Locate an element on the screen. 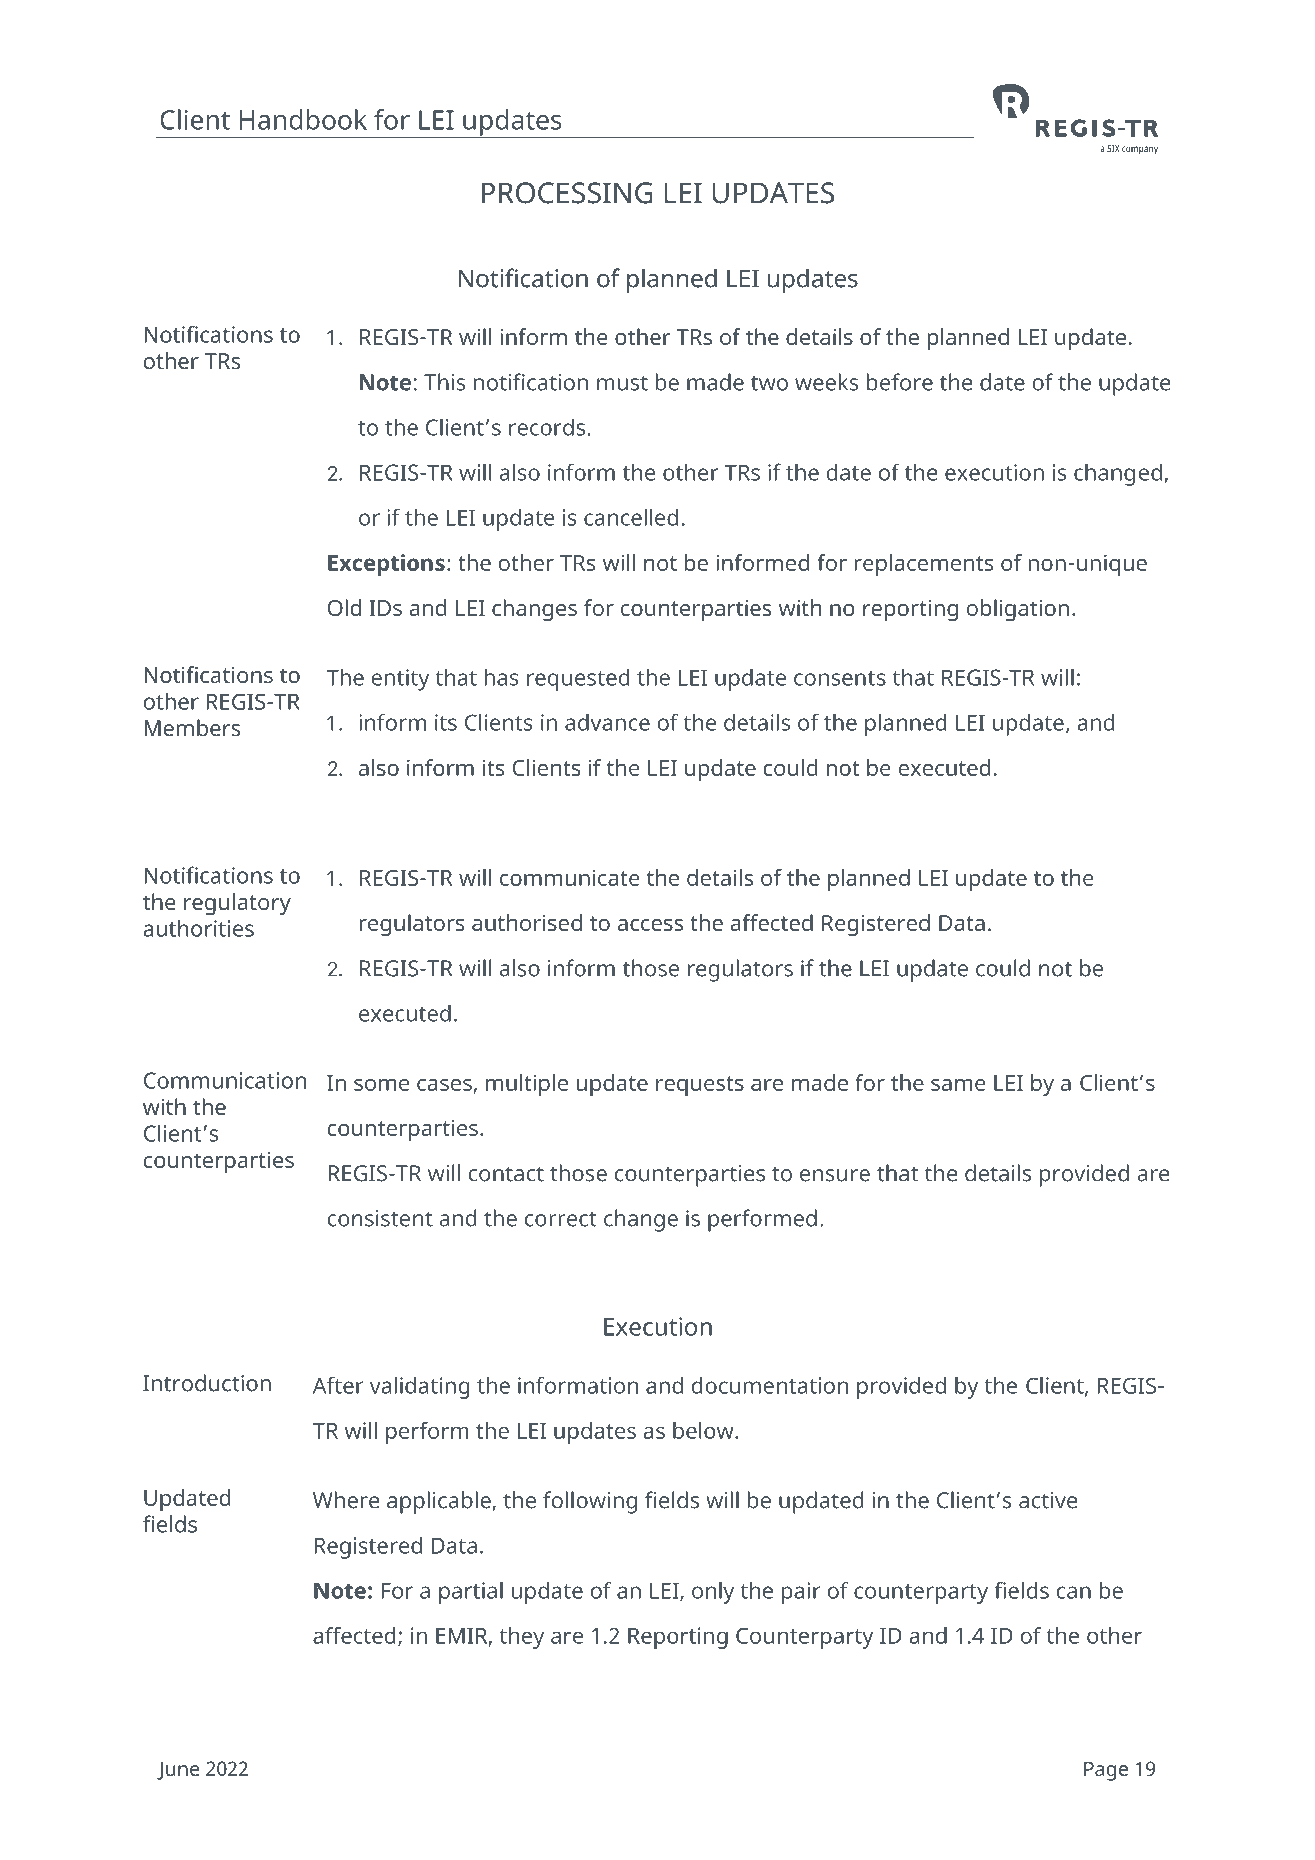  advance is located at coordinates (607, 722).
